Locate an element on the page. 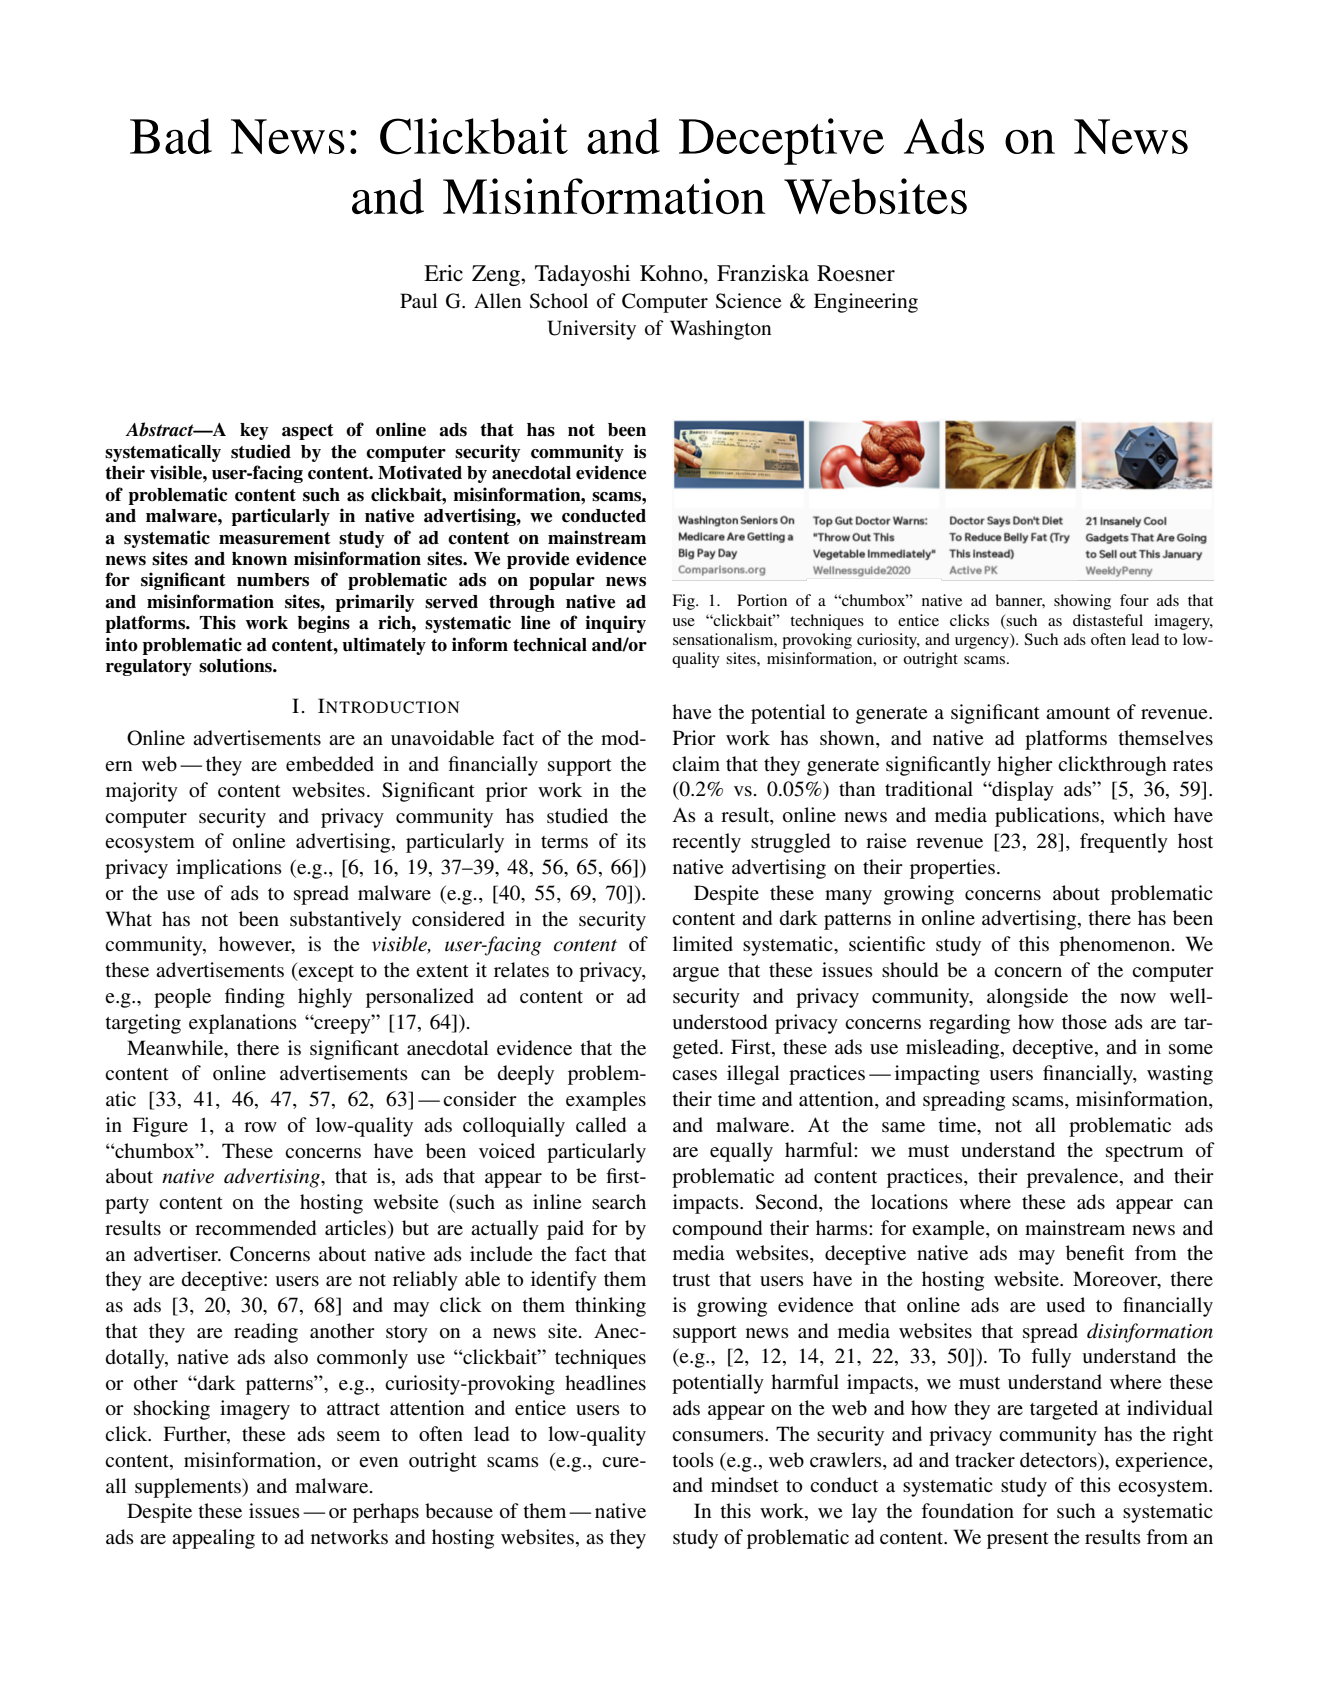 The width and height of the document is (1319, 1707). provide is located at coordinates (538, 560).
